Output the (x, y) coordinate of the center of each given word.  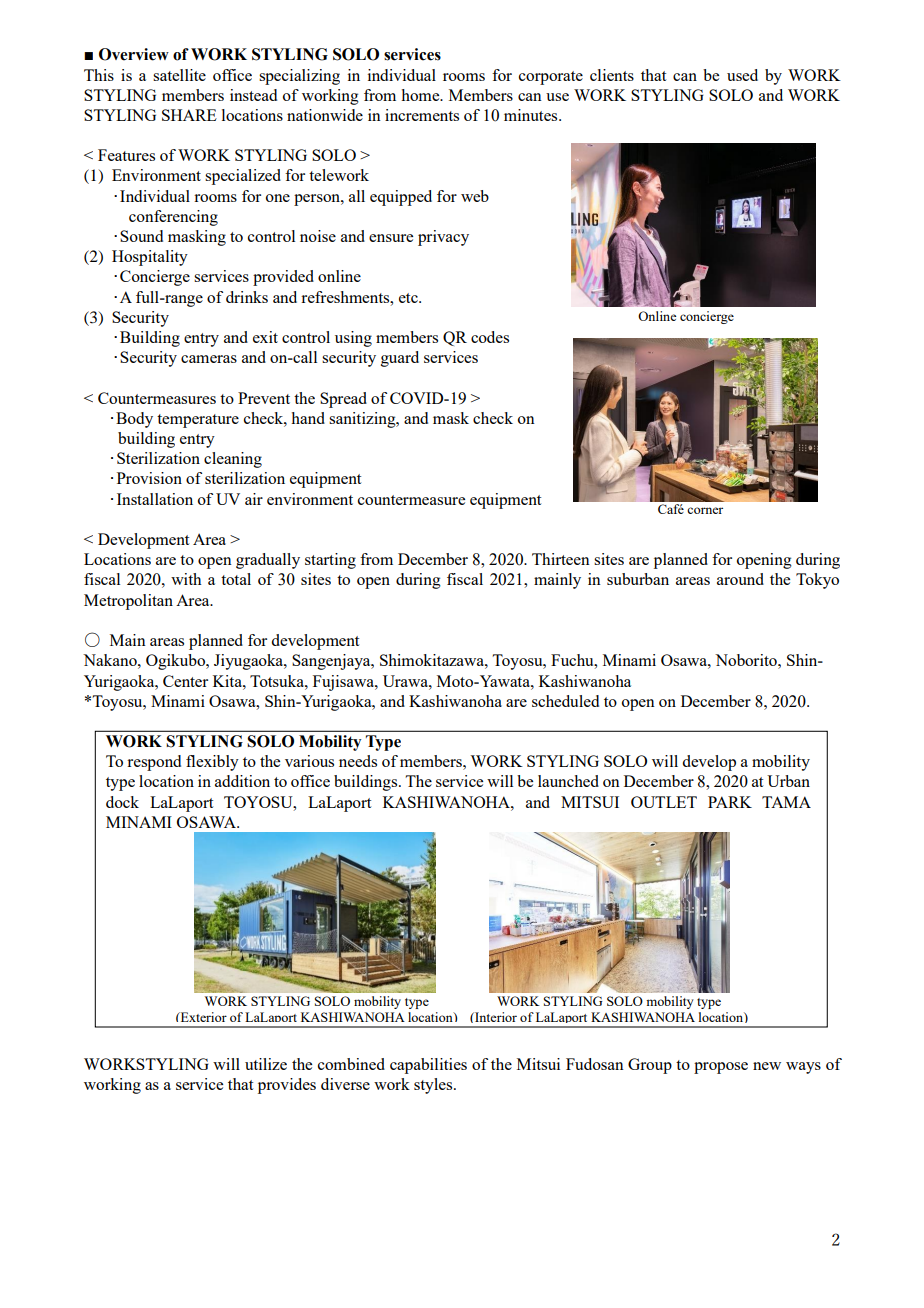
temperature (198, 421)
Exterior (202, 1017)
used (742, 75)
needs (358, 761)
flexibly (212, 763)
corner (705, 510)
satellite (179, 75)
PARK (730, 802)
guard (400, 359)
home (421, 95)
